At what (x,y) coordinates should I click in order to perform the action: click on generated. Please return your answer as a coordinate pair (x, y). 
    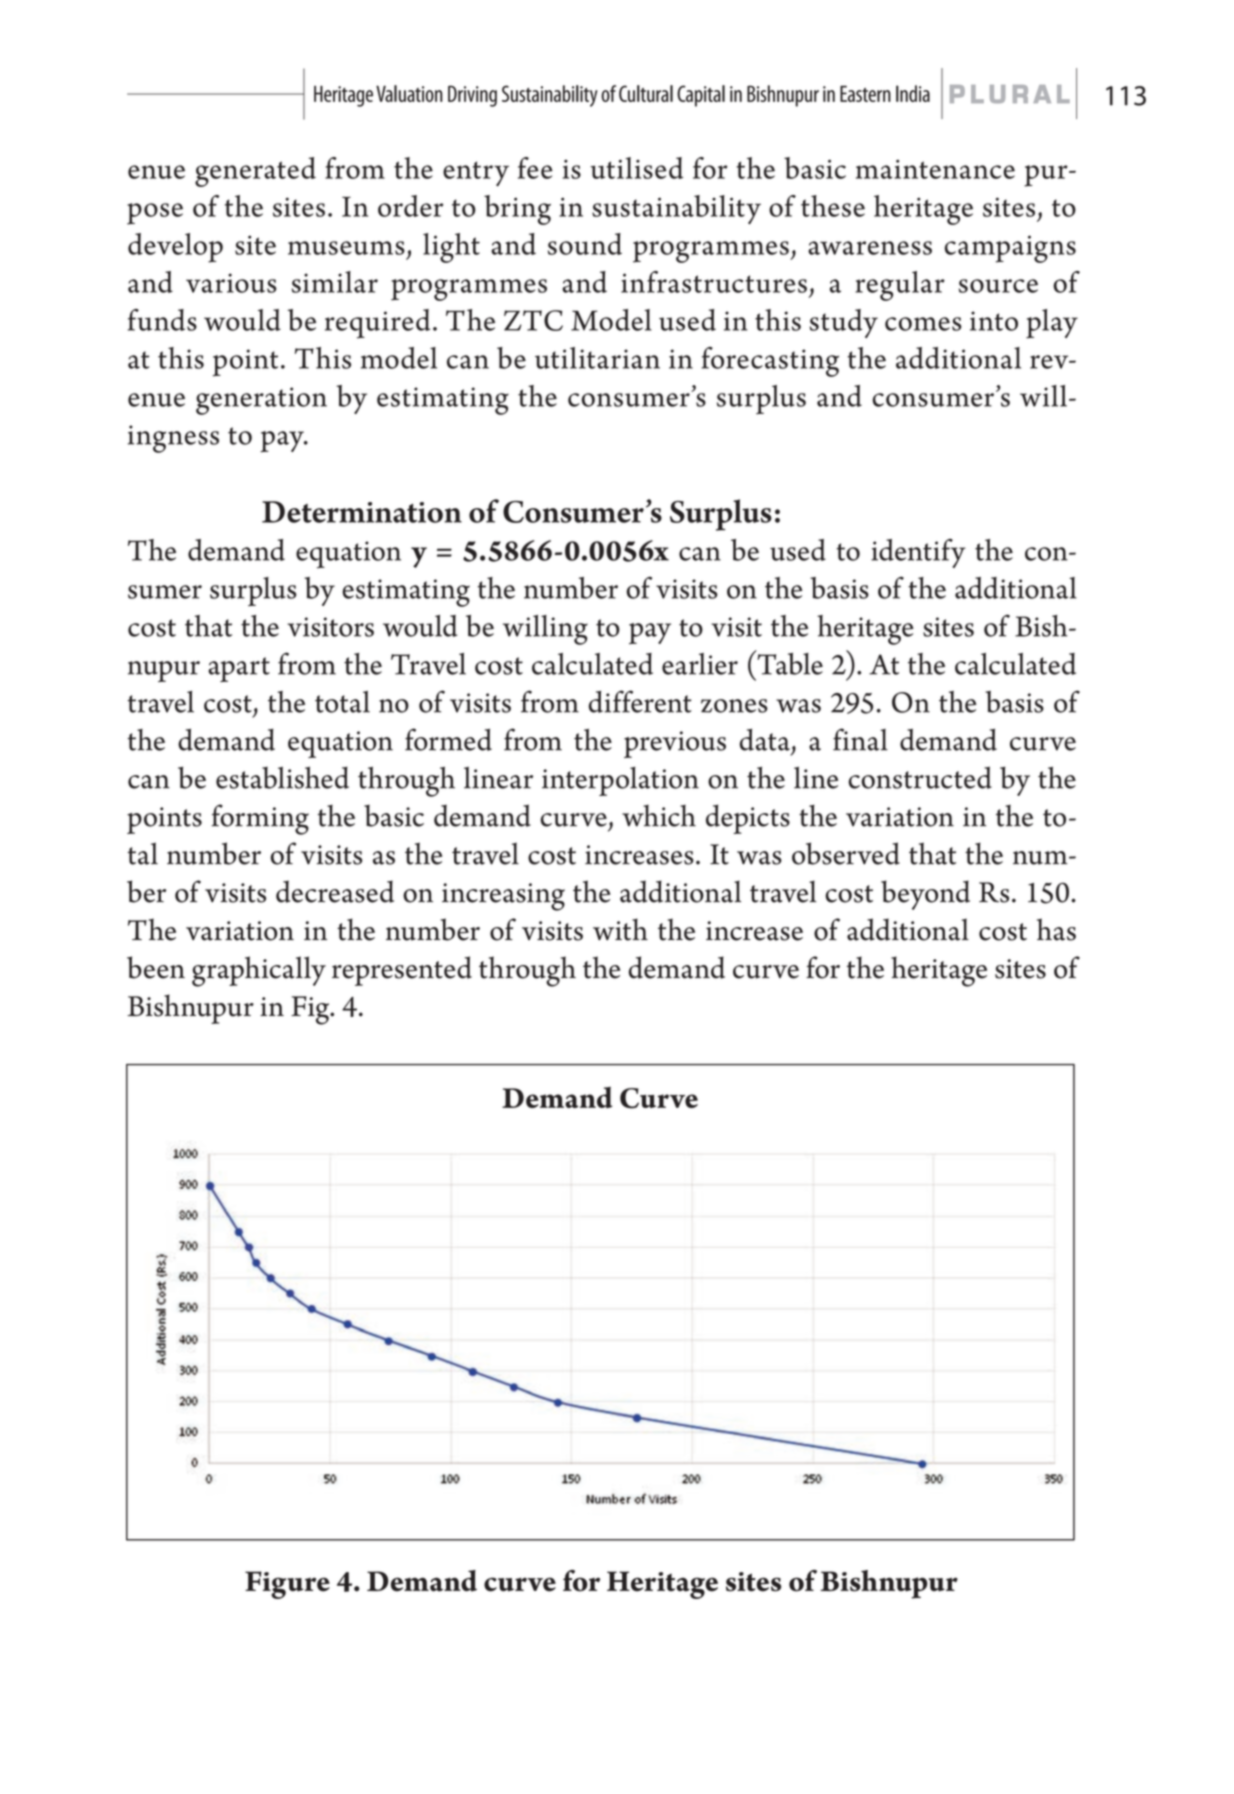
    Looking at the image, I should click on (255, 172).
